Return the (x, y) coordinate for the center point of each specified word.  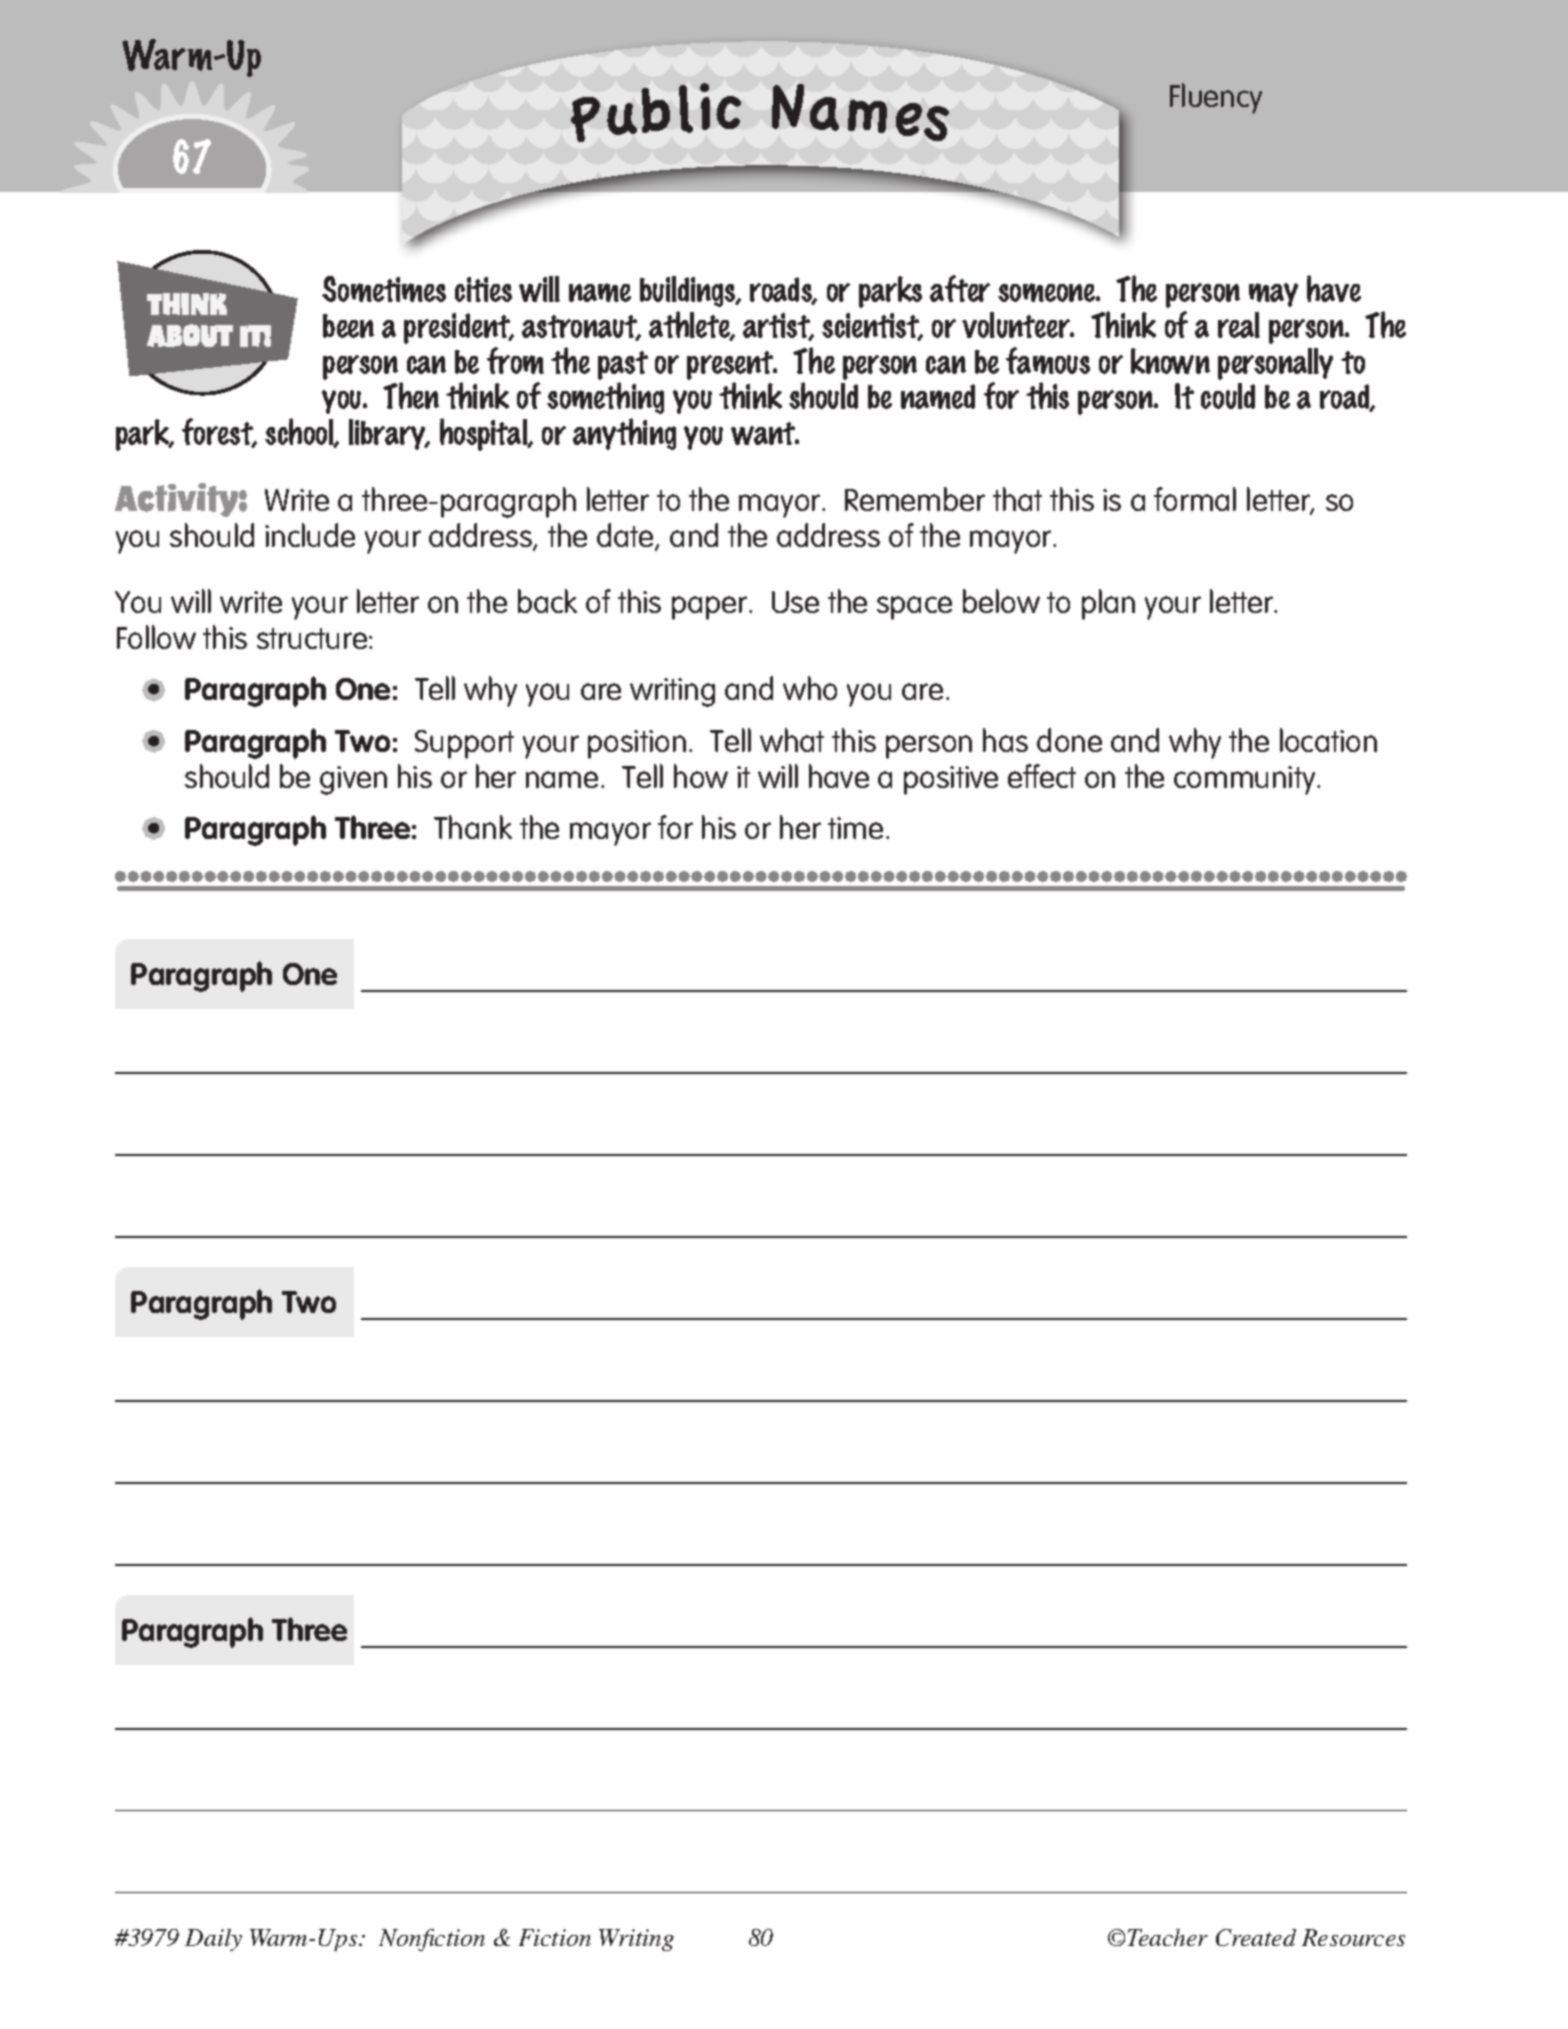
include (310, 535)
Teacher (1168, 1937)
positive (951, 780)
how (701, 776)
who (810, 688)
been (348, 326)
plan (1108, 604)
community (1246, 780)
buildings (689, 291)
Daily (213, 1940)
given (353, 780)
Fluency (1216, 98)
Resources (1353, 1937)
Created (1256, 1937)
